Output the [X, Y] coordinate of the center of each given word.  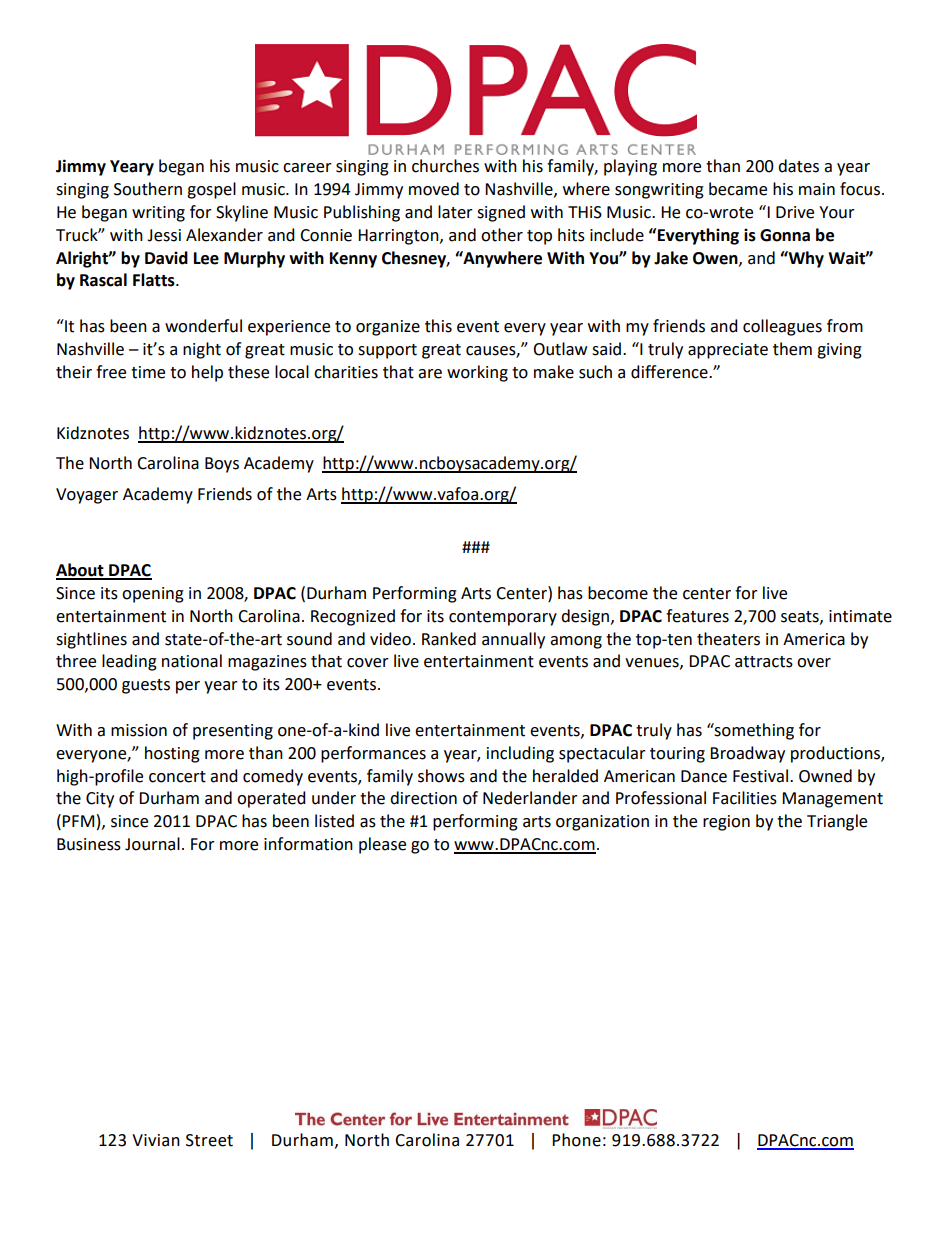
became [738, 189]
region [726, 823]
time [148, 372]
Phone [576, 1140]
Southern [148, 189]
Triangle [837, 822]
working [477, 373]
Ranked [449, 639]
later [455, 212]
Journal [152, 844]
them [792, 349]
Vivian [156, 1140]
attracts [764, 662]
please [382, 845]
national [192, 661]
